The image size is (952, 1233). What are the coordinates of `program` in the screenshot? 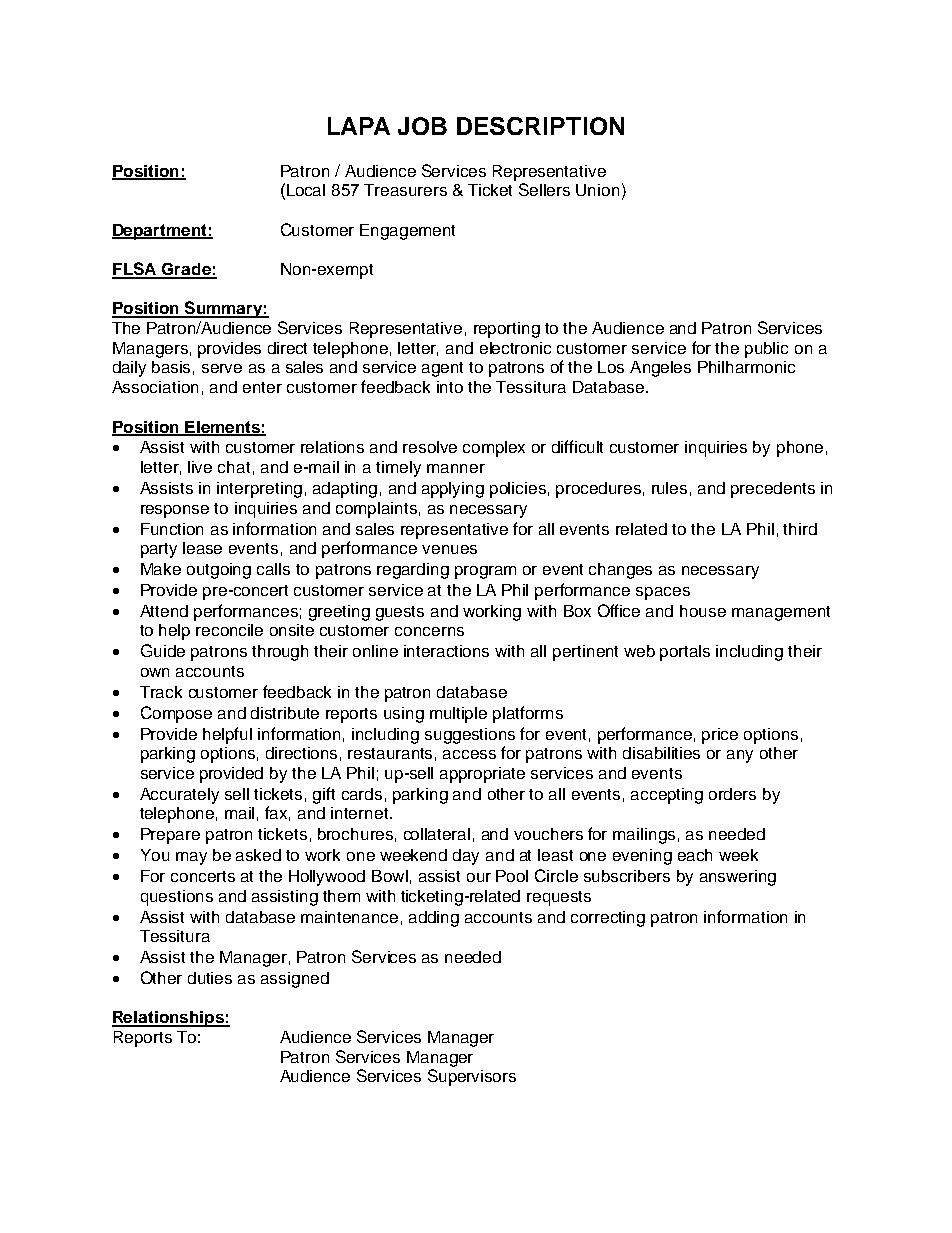 It's located at (485, 572).
